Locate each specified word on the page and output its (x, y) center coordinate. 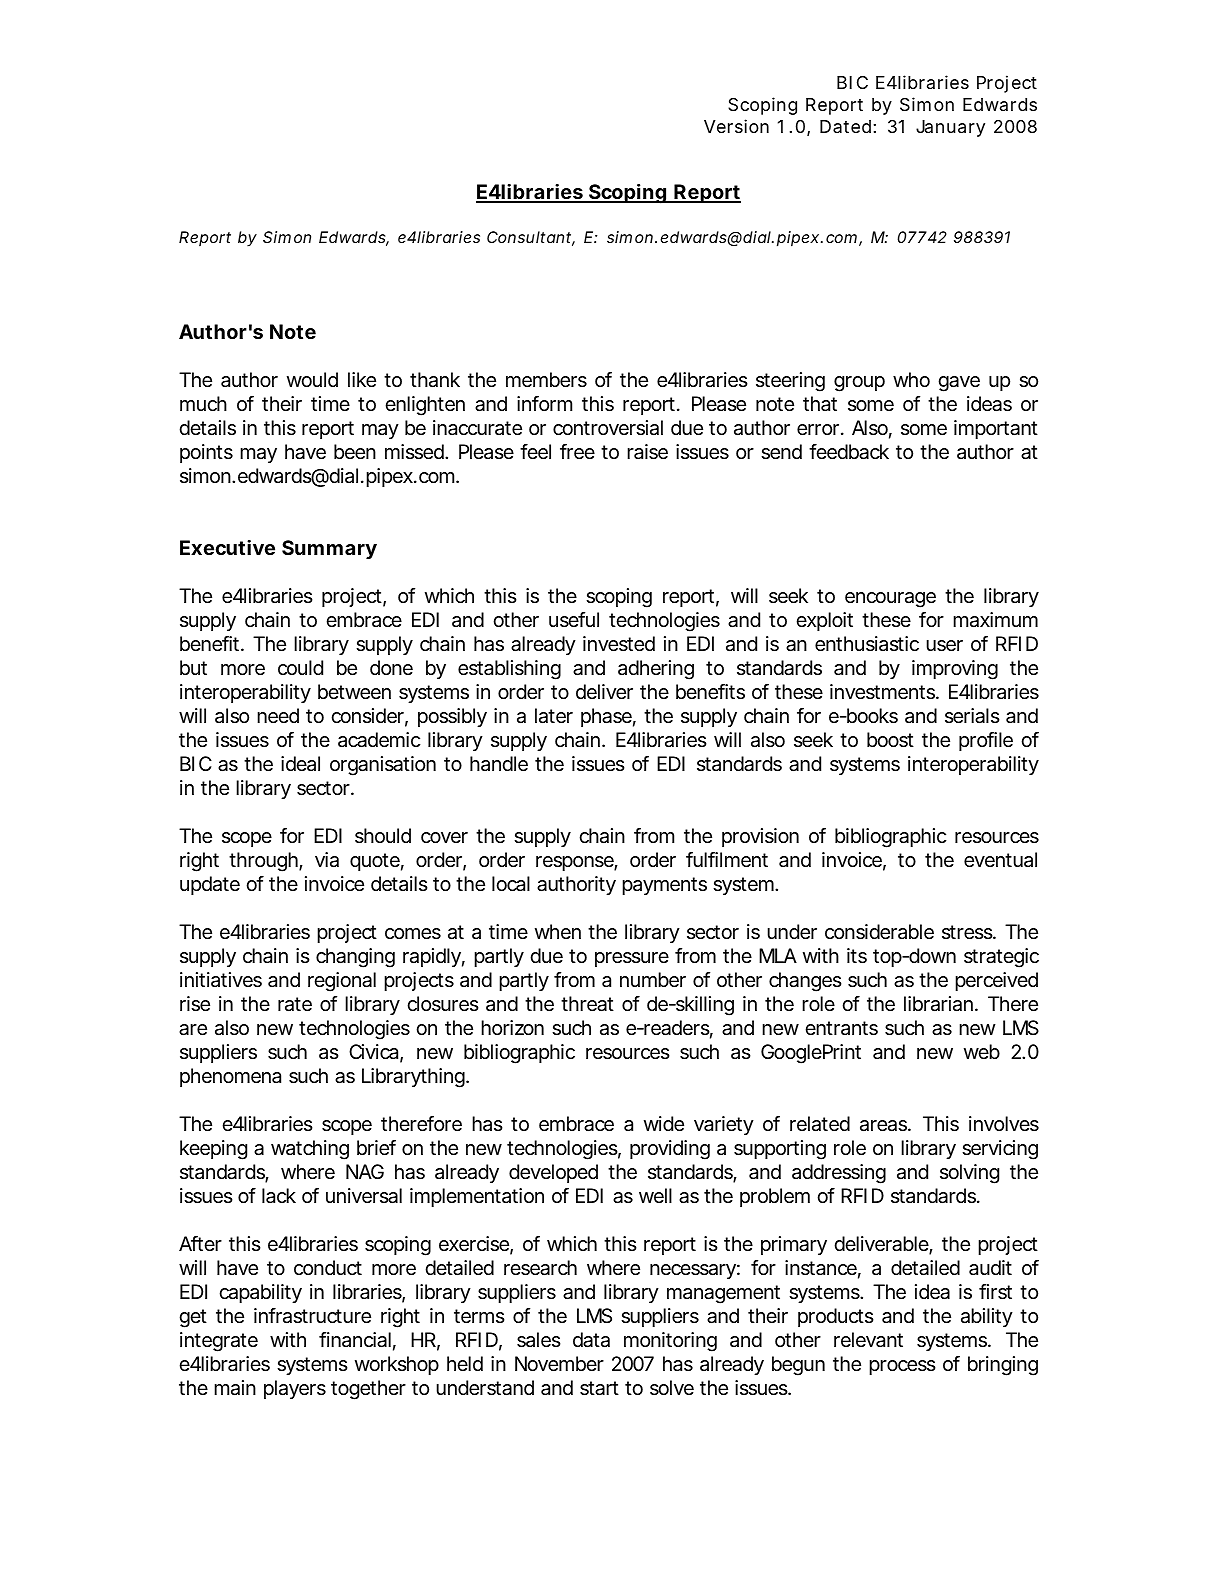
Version (736, 126)
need (278, 716)
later (554, 716)
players (295, 1389)
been (355, 451)
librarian (940, 1004)
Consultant (531, 238)
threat (587, 1004)
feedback (849, 452)
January (950, 128)
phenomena (230, 1077)
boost (890, 740)
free (577, 452)
